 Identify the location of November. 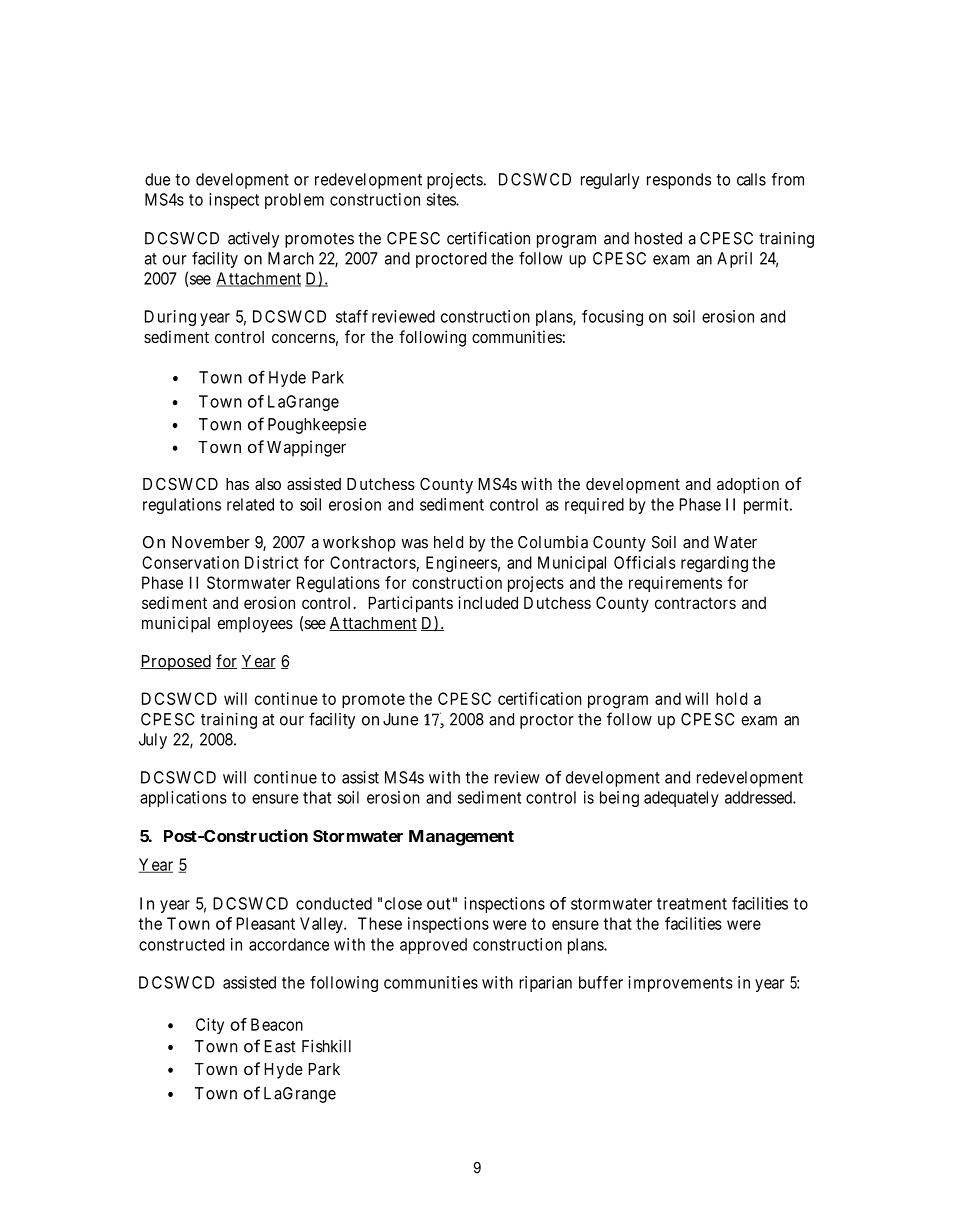
(211, 542).
